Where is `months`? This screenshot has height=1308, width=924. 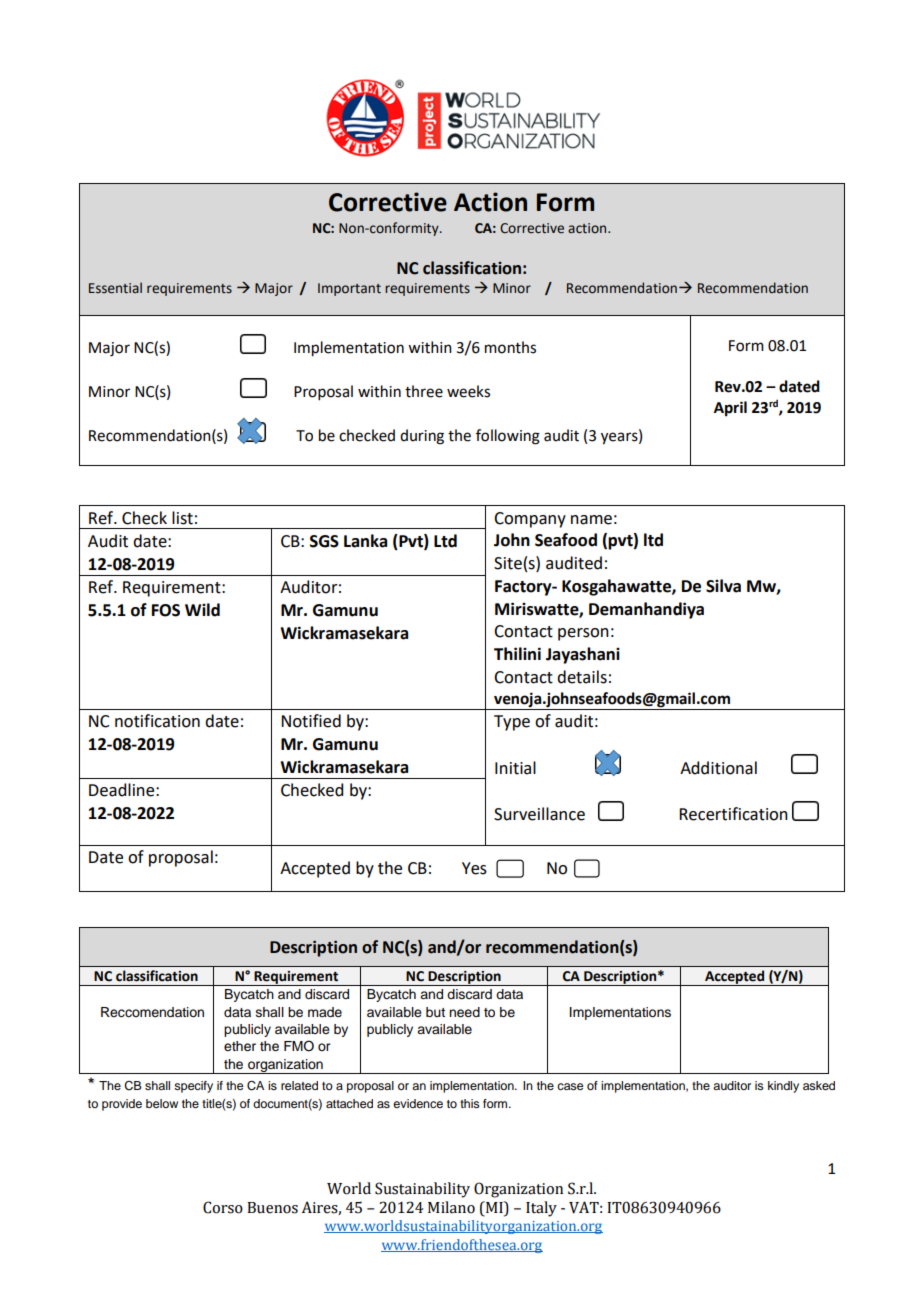 months is located at coordinates (510, 347).
